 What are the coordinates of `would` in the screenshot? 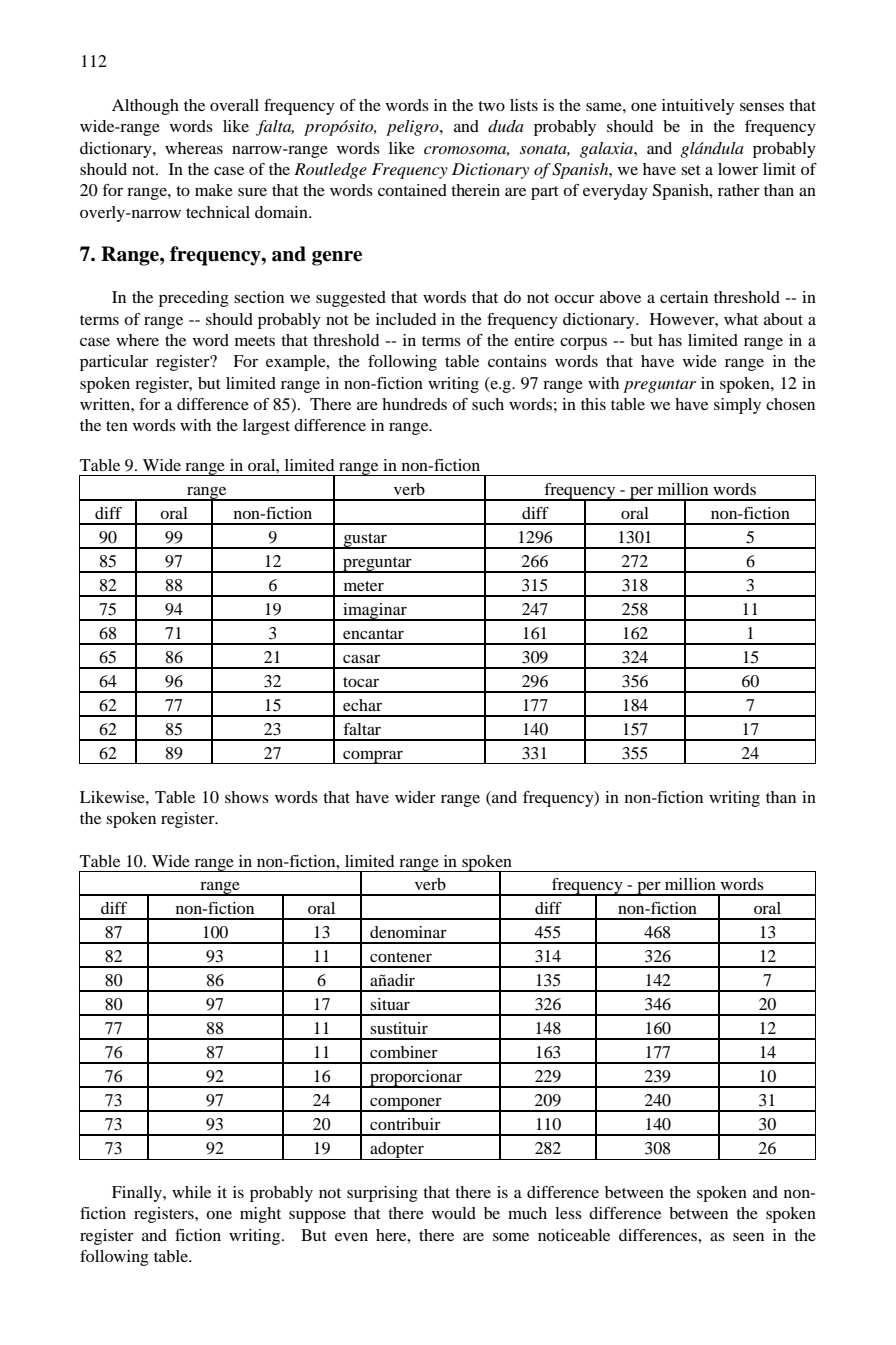 It's located at (454, 1213).
